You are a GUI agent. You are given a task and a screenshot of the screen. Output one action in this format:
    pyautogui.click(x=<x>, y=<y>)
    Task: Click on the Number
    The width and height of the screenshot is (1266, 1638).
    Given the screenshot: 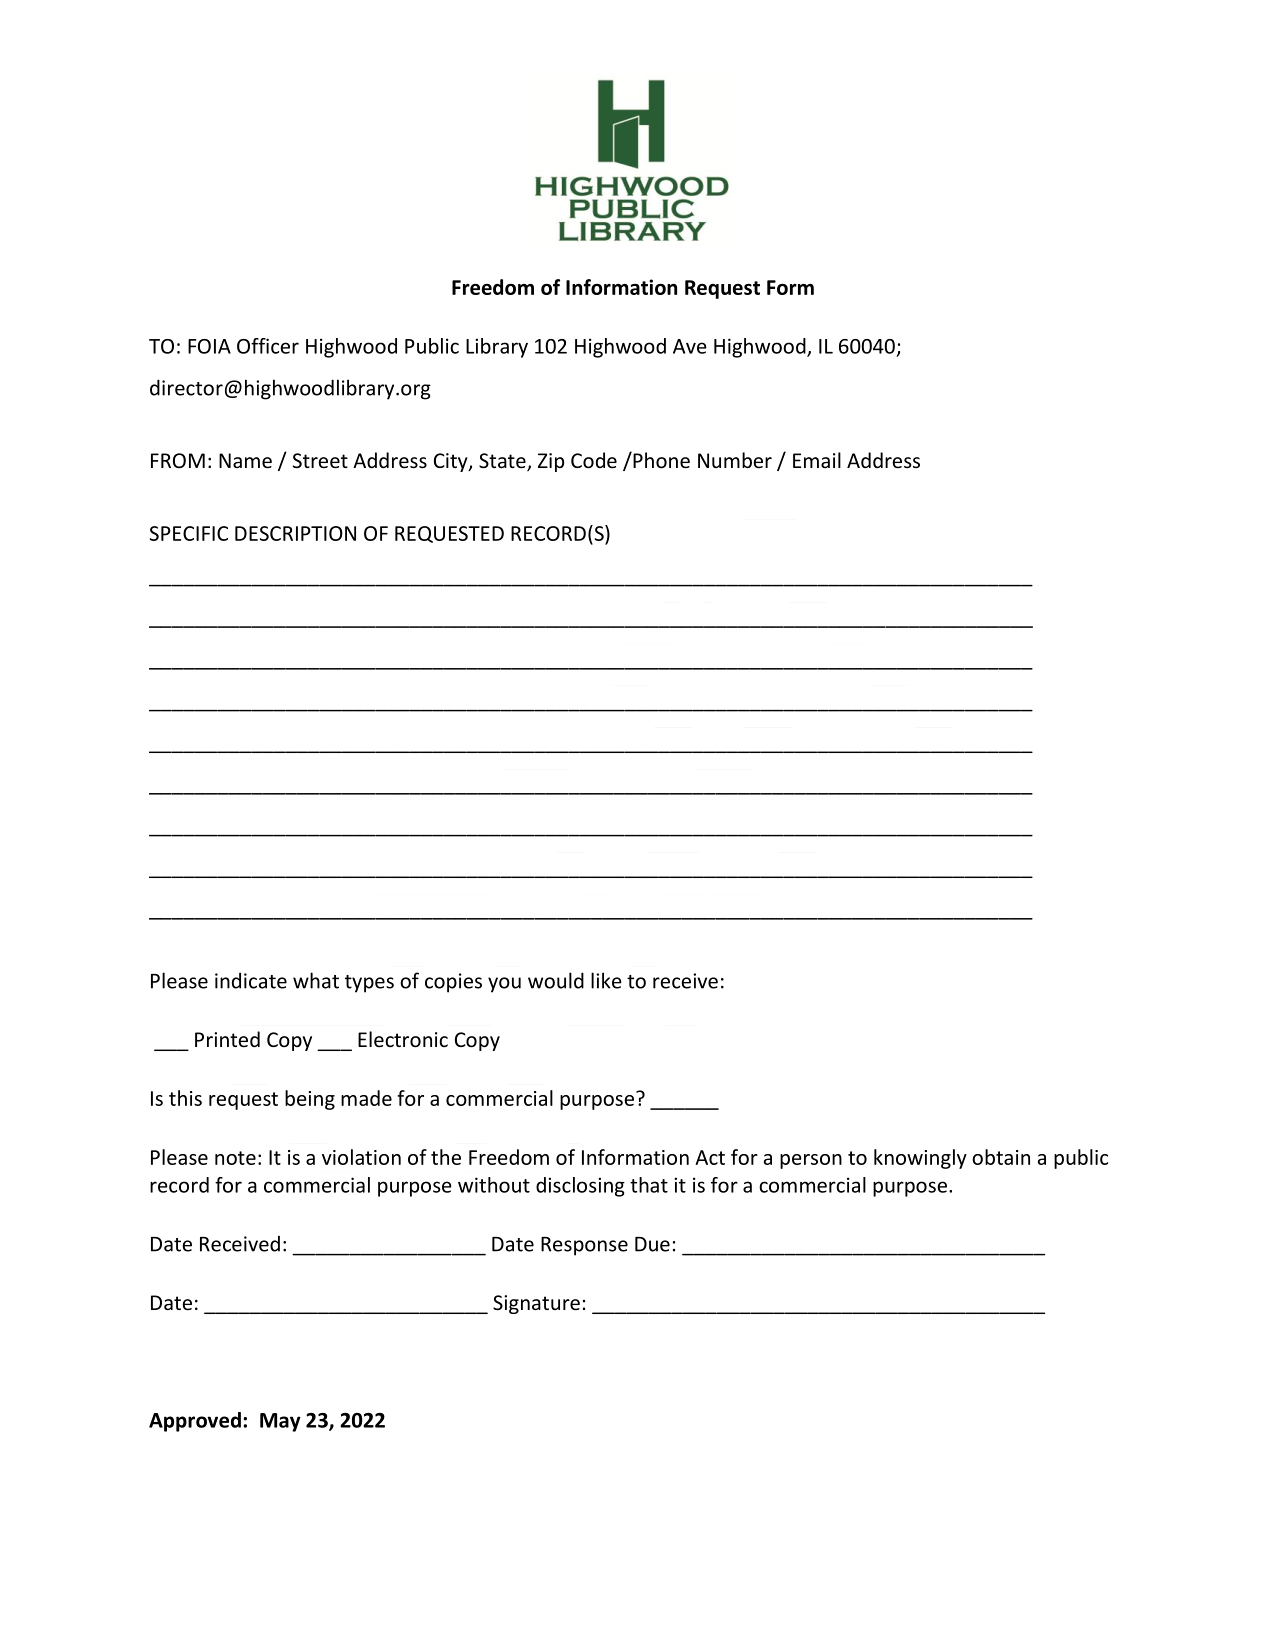 What is the action you would take?
    pyautogui.click(x=735, y=460)
